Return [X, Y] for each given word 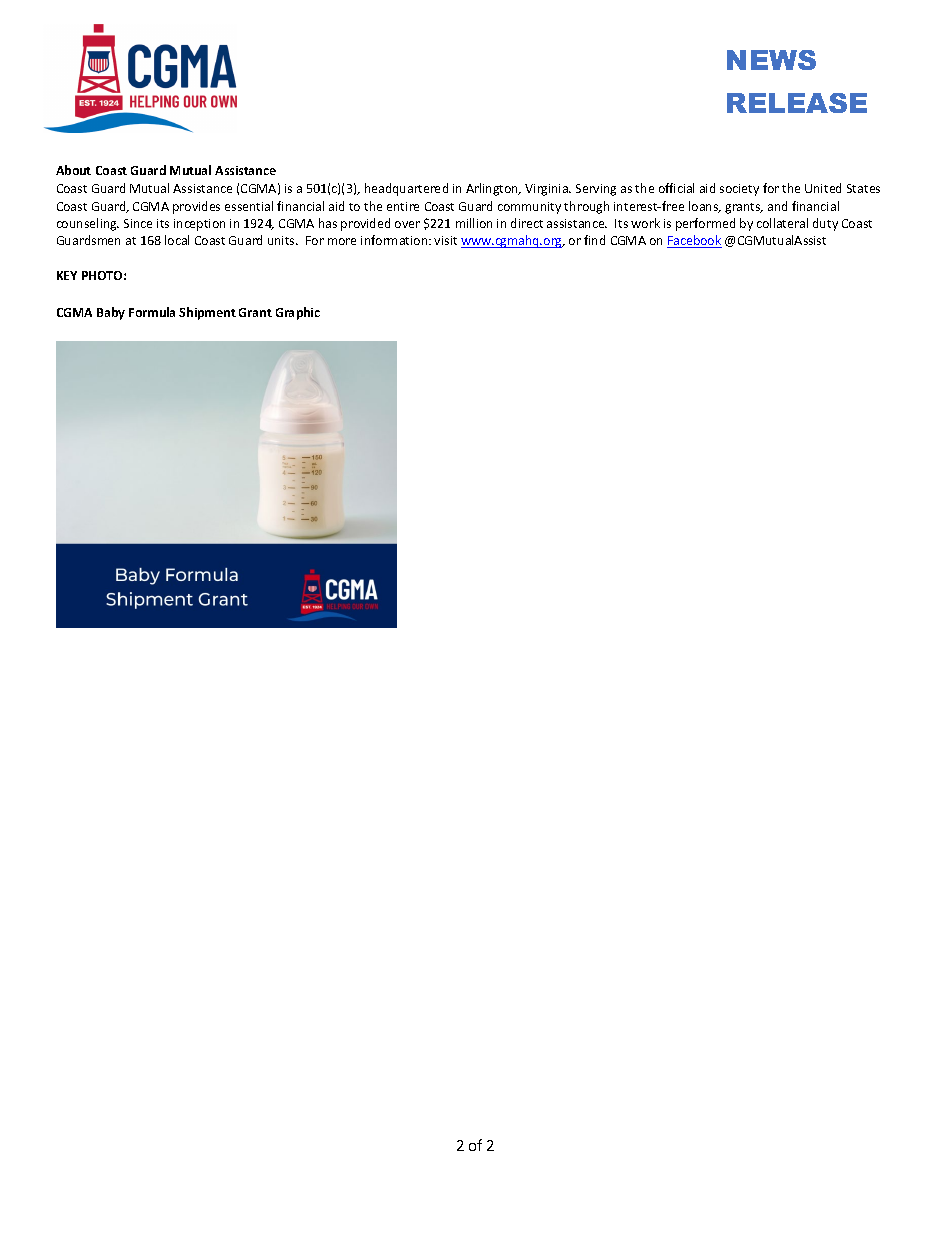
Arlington [493, 189]
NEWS [771, 60]
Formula [152, 312]
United [823, 188]
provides [196, 207]
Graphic [298, 313]
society [739, 190]
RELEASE [797, 103]
